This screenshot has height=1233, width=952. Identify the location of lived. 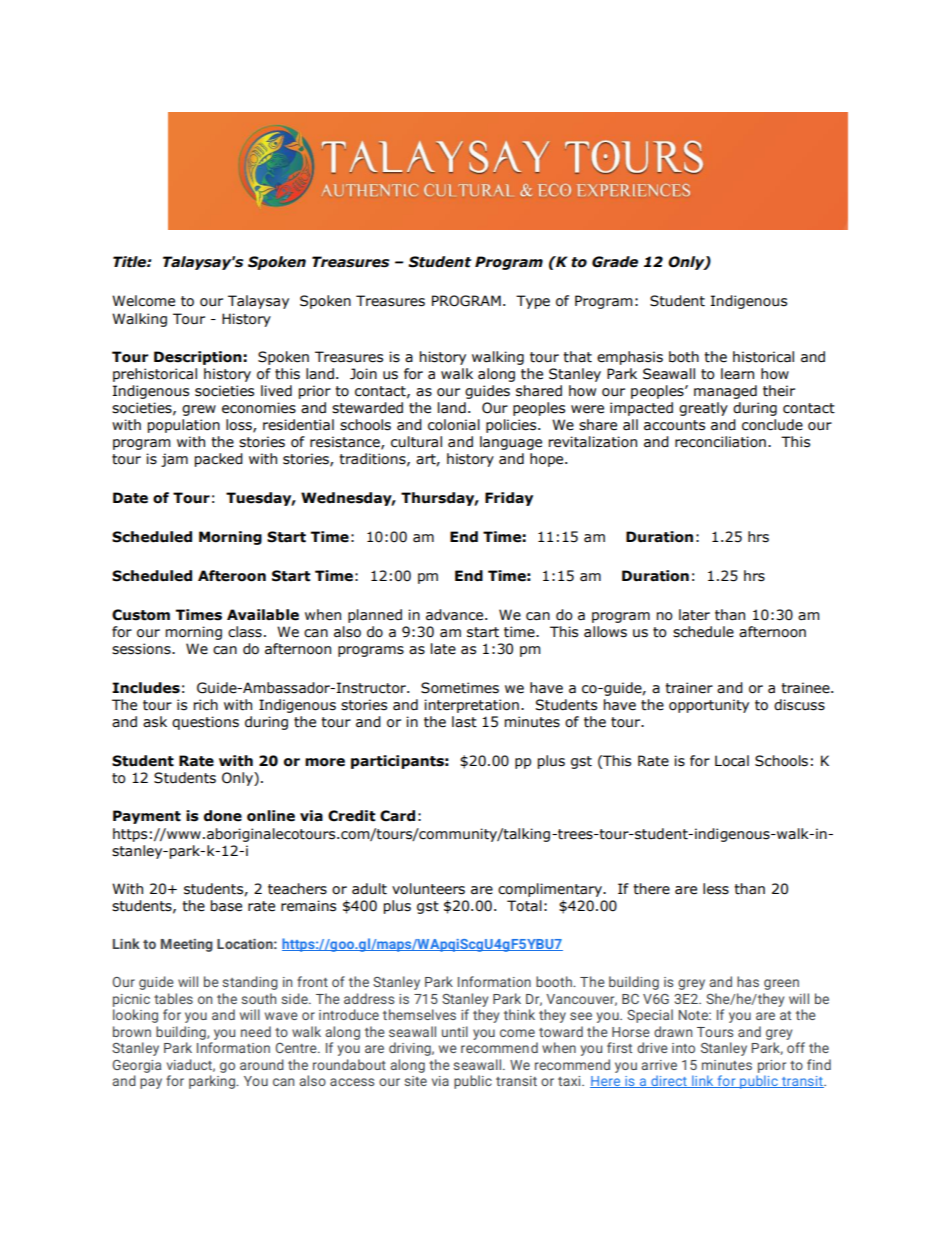
(276, 391).
